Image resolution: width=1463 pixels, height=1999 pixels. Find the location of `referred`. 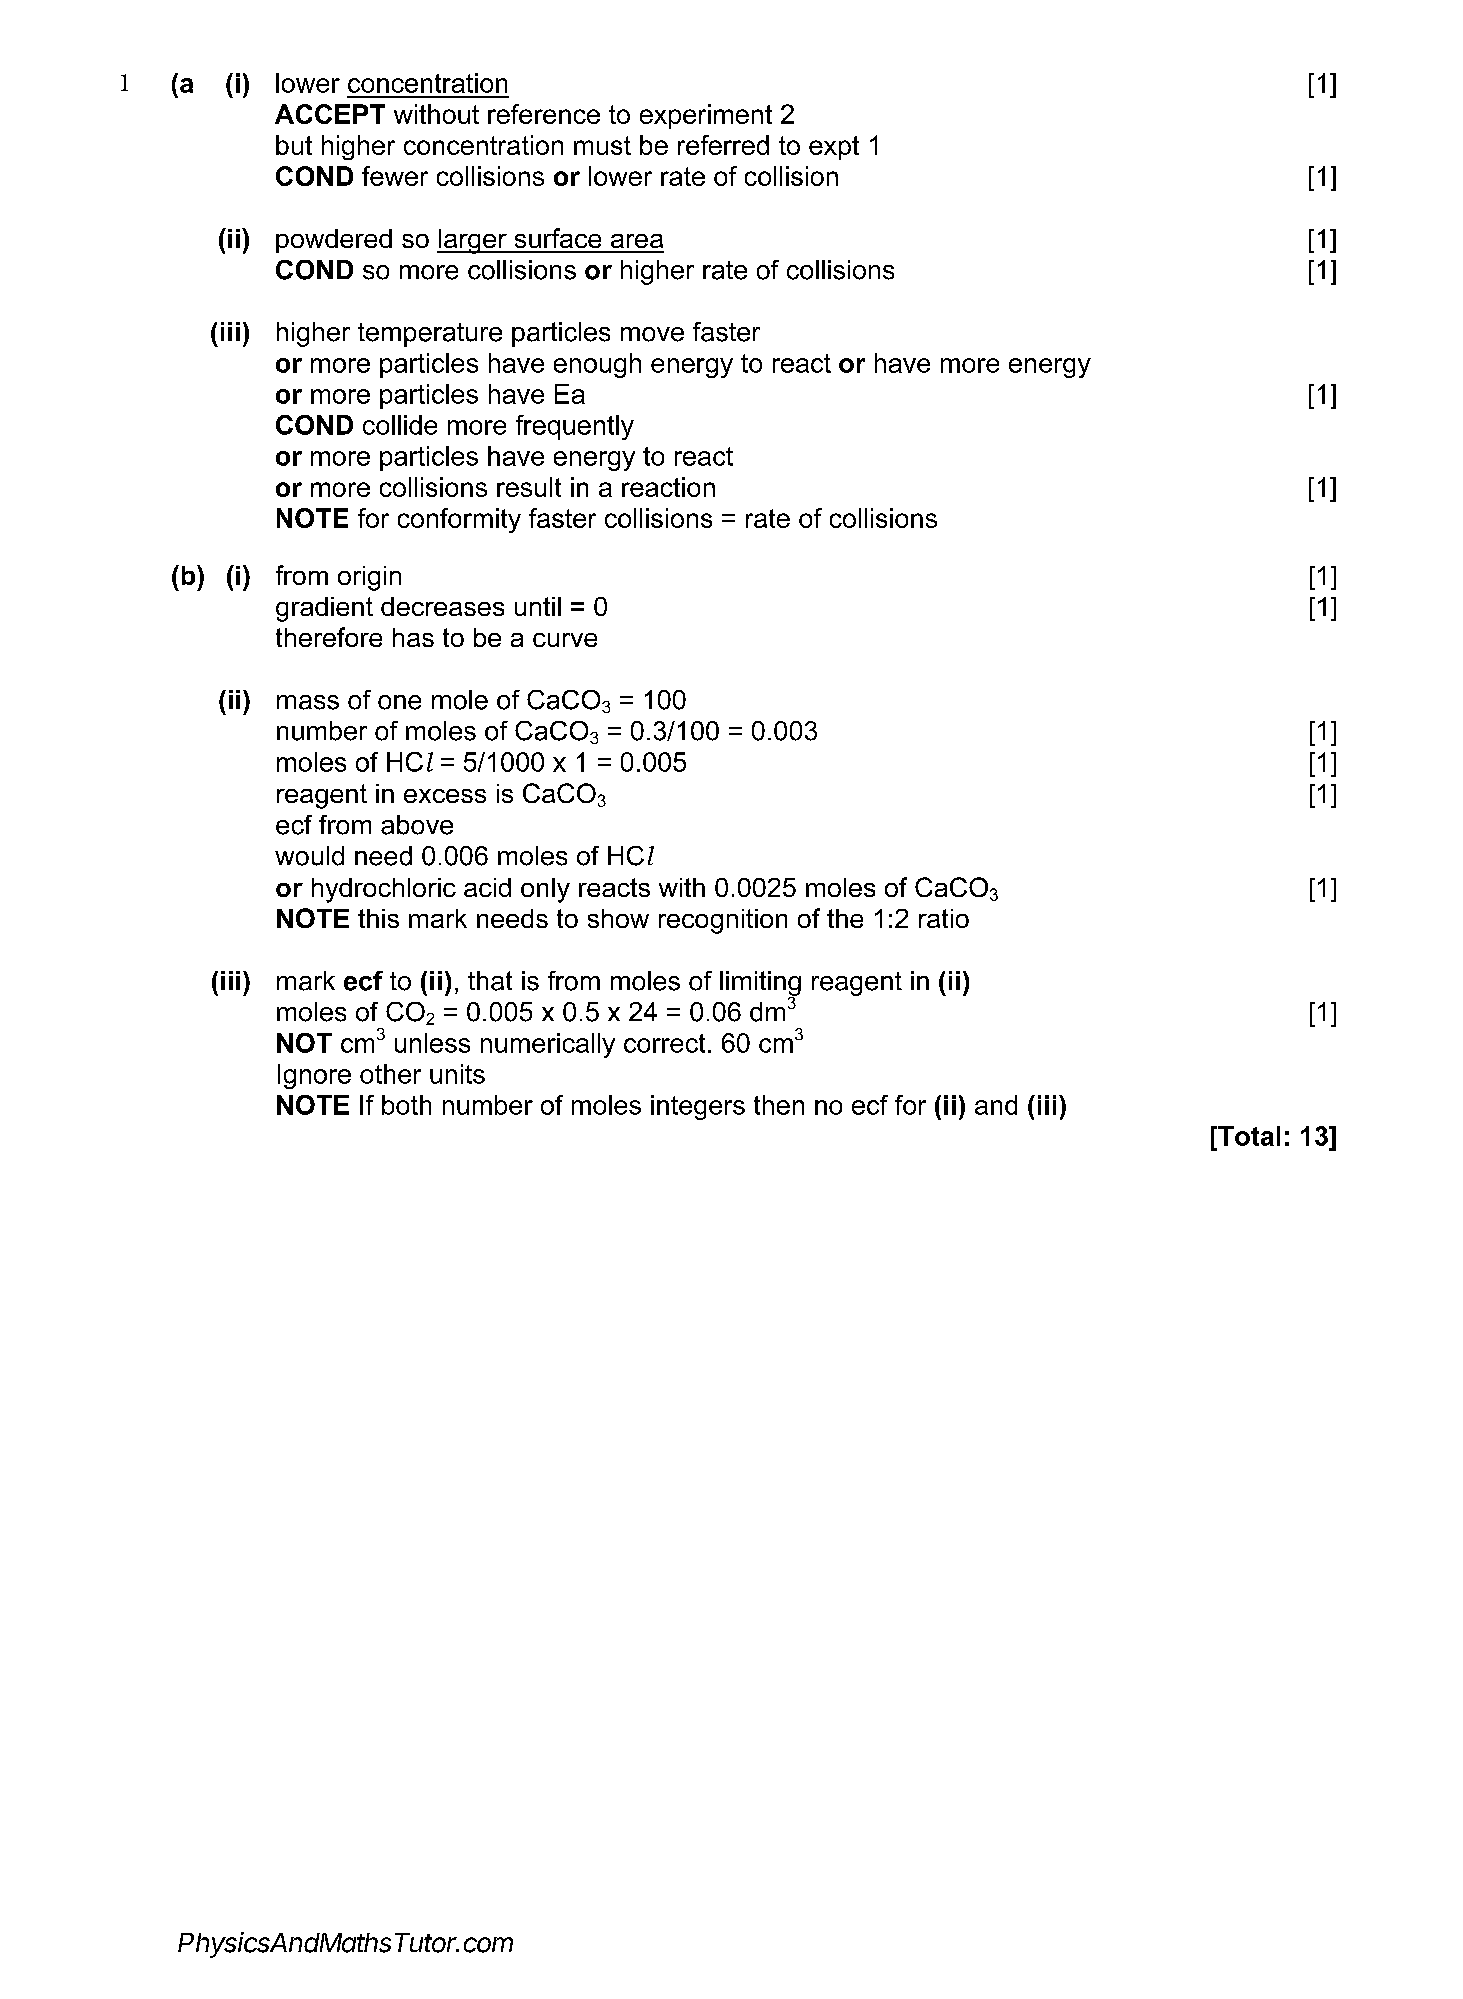

referred is located at coordinates (723, 145).
